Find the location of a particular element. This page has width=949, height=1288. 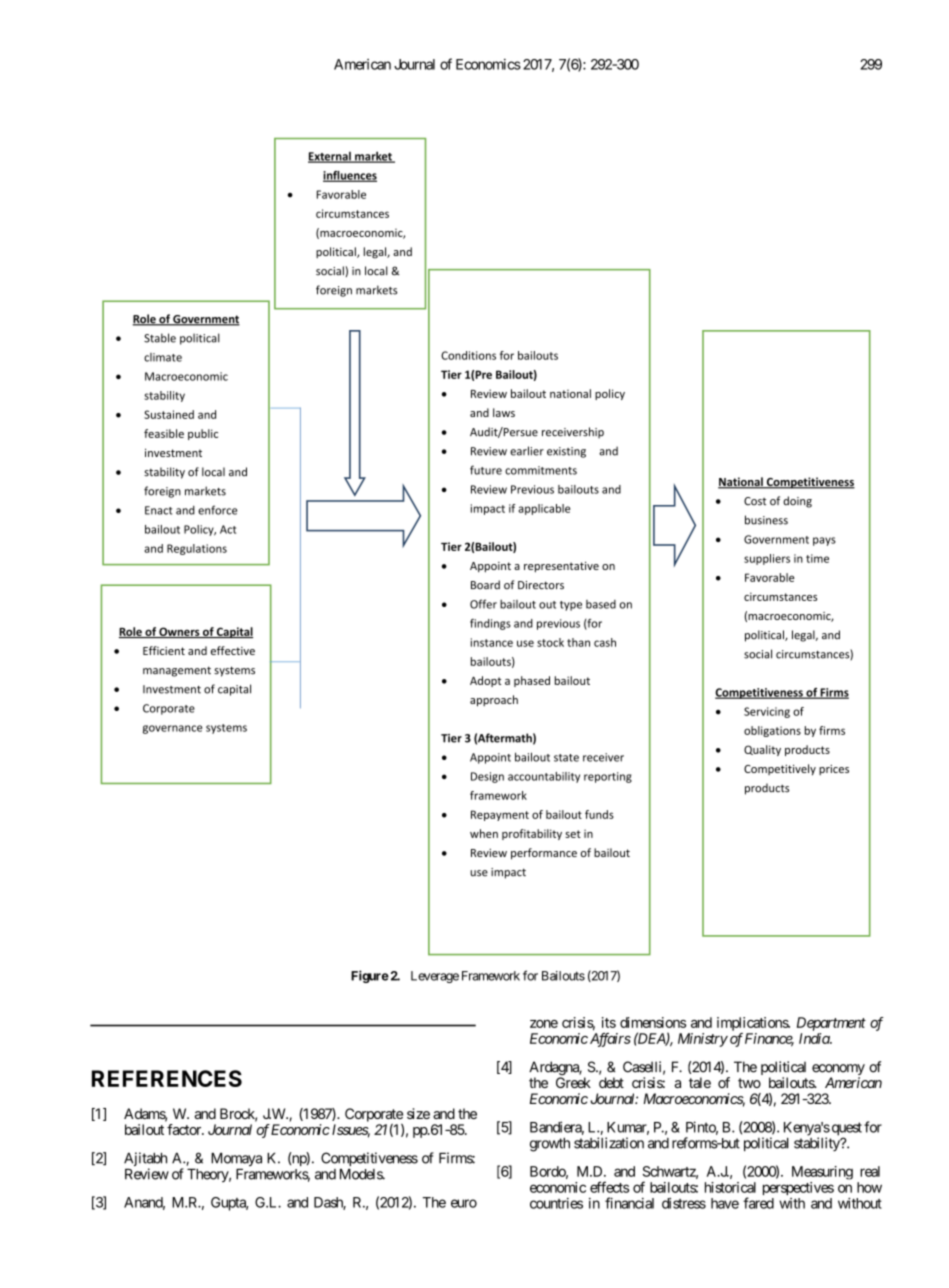

Competitively is located at coordinates (780, 770).
